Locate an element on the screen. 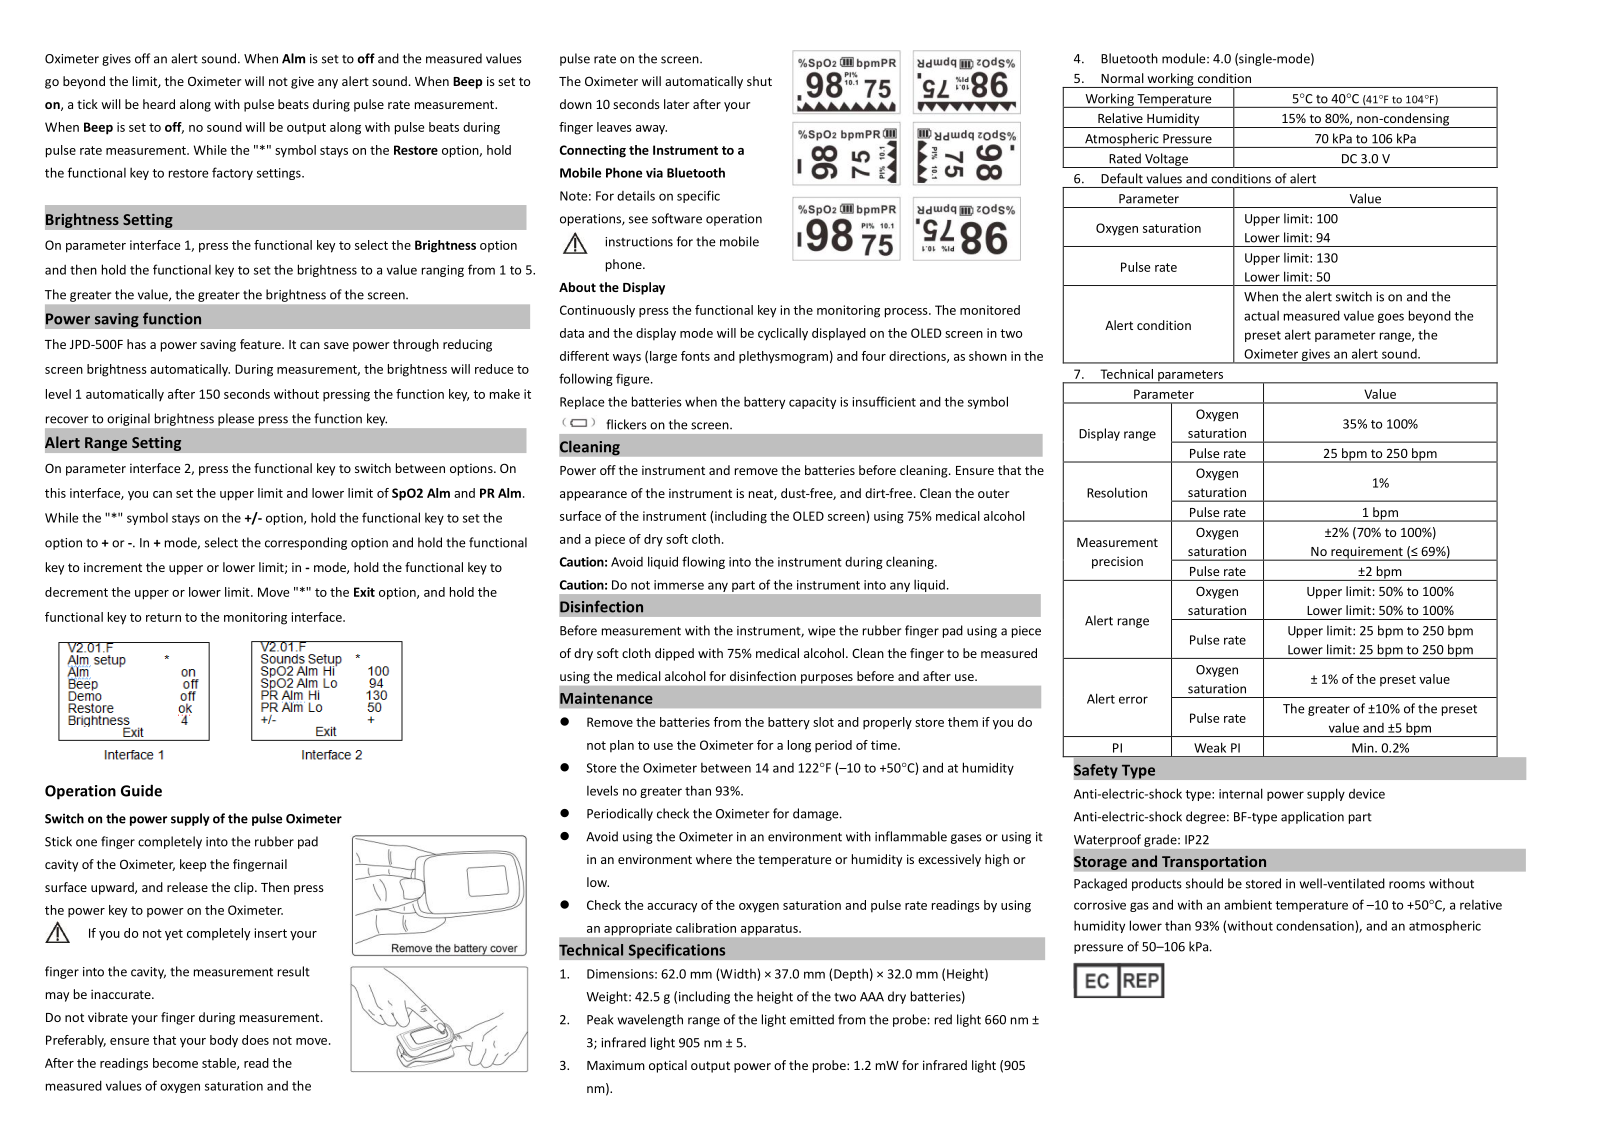 The width and height of the screenshot is (1606, 1135). Normal is located at coordinates (1122, 78).
